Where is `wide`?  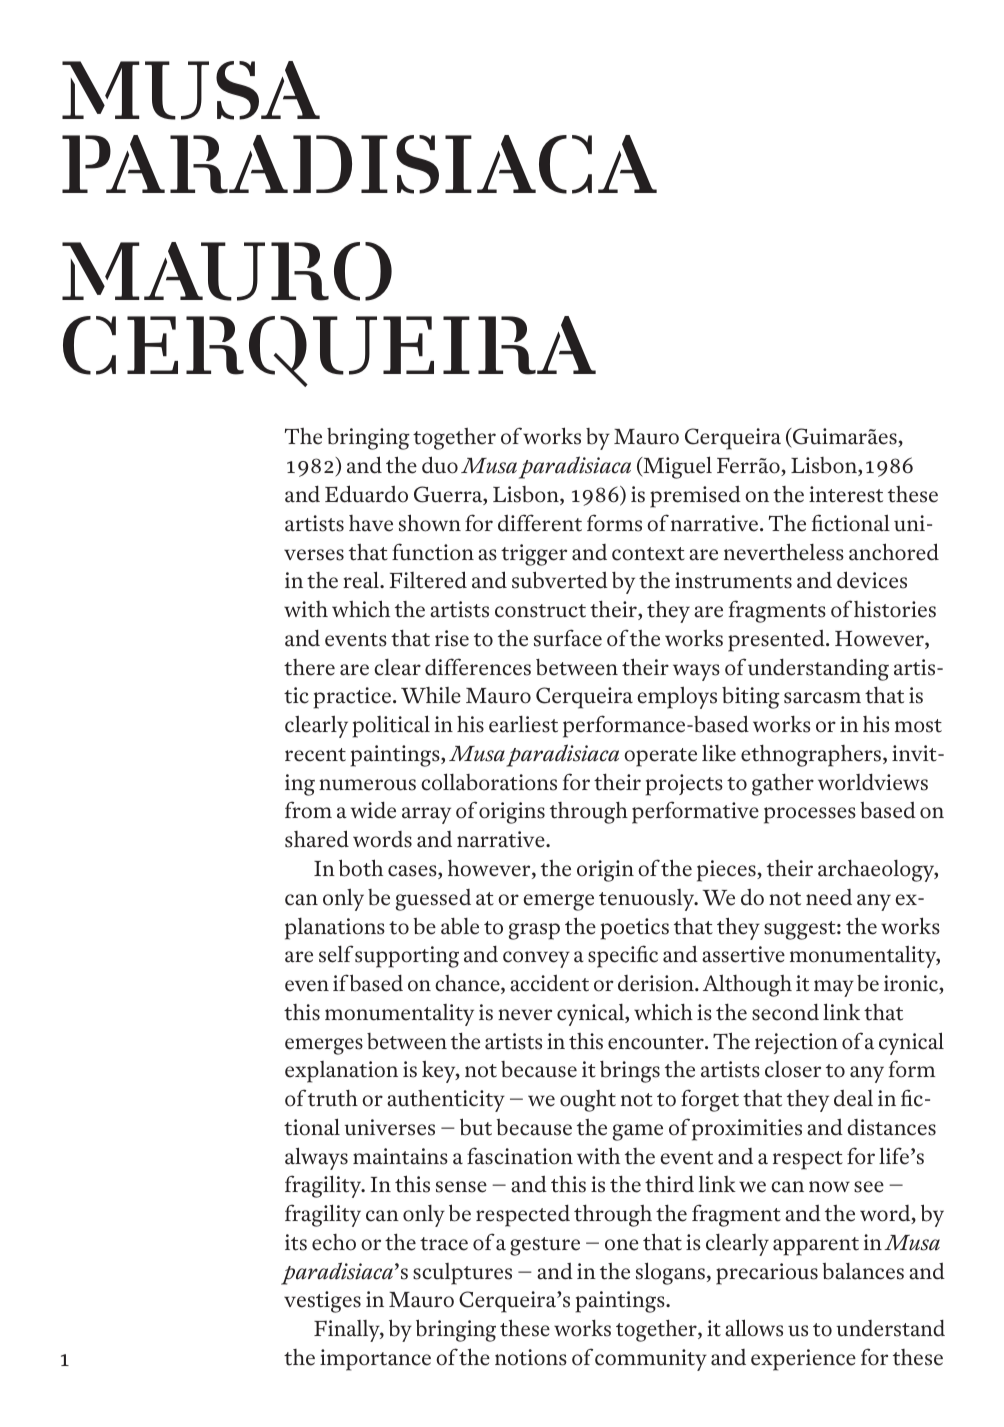
wide is located at coordinates (373, 810).
